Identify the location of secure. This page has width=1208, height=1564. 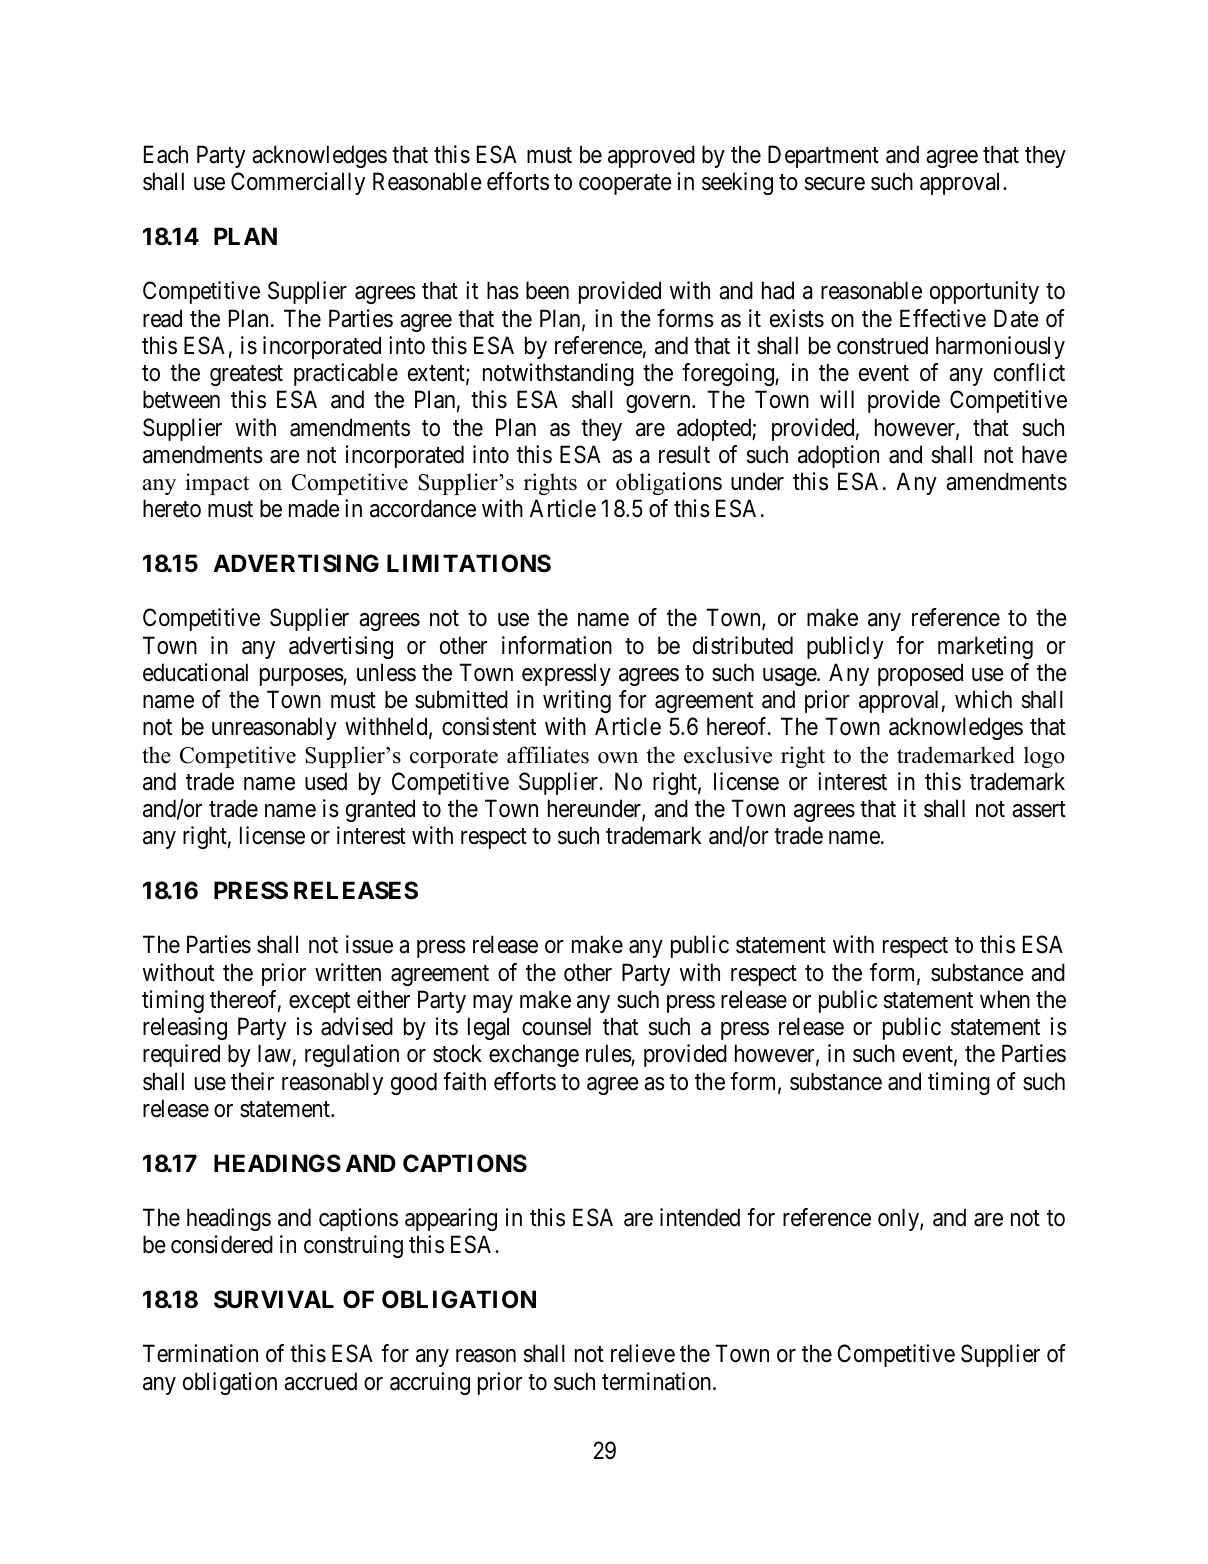
(835, 184).
